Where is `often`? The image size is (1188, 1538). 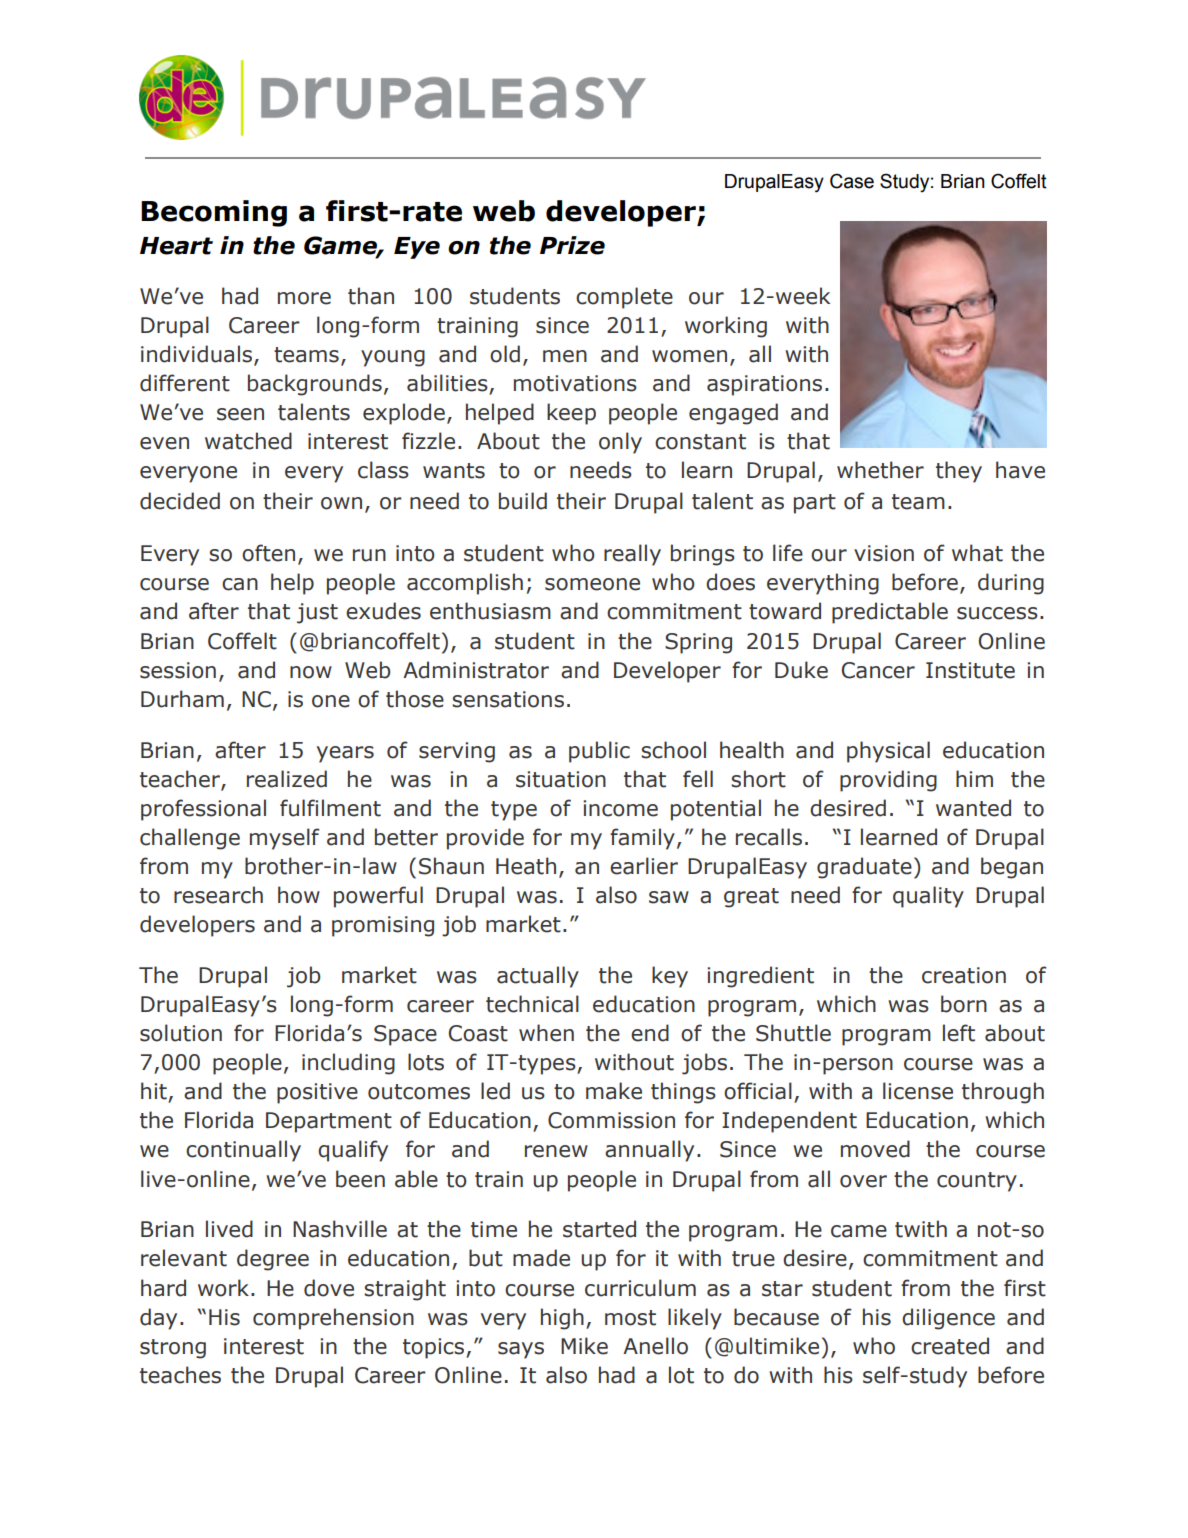
often is located at coordinates (268, 553).
